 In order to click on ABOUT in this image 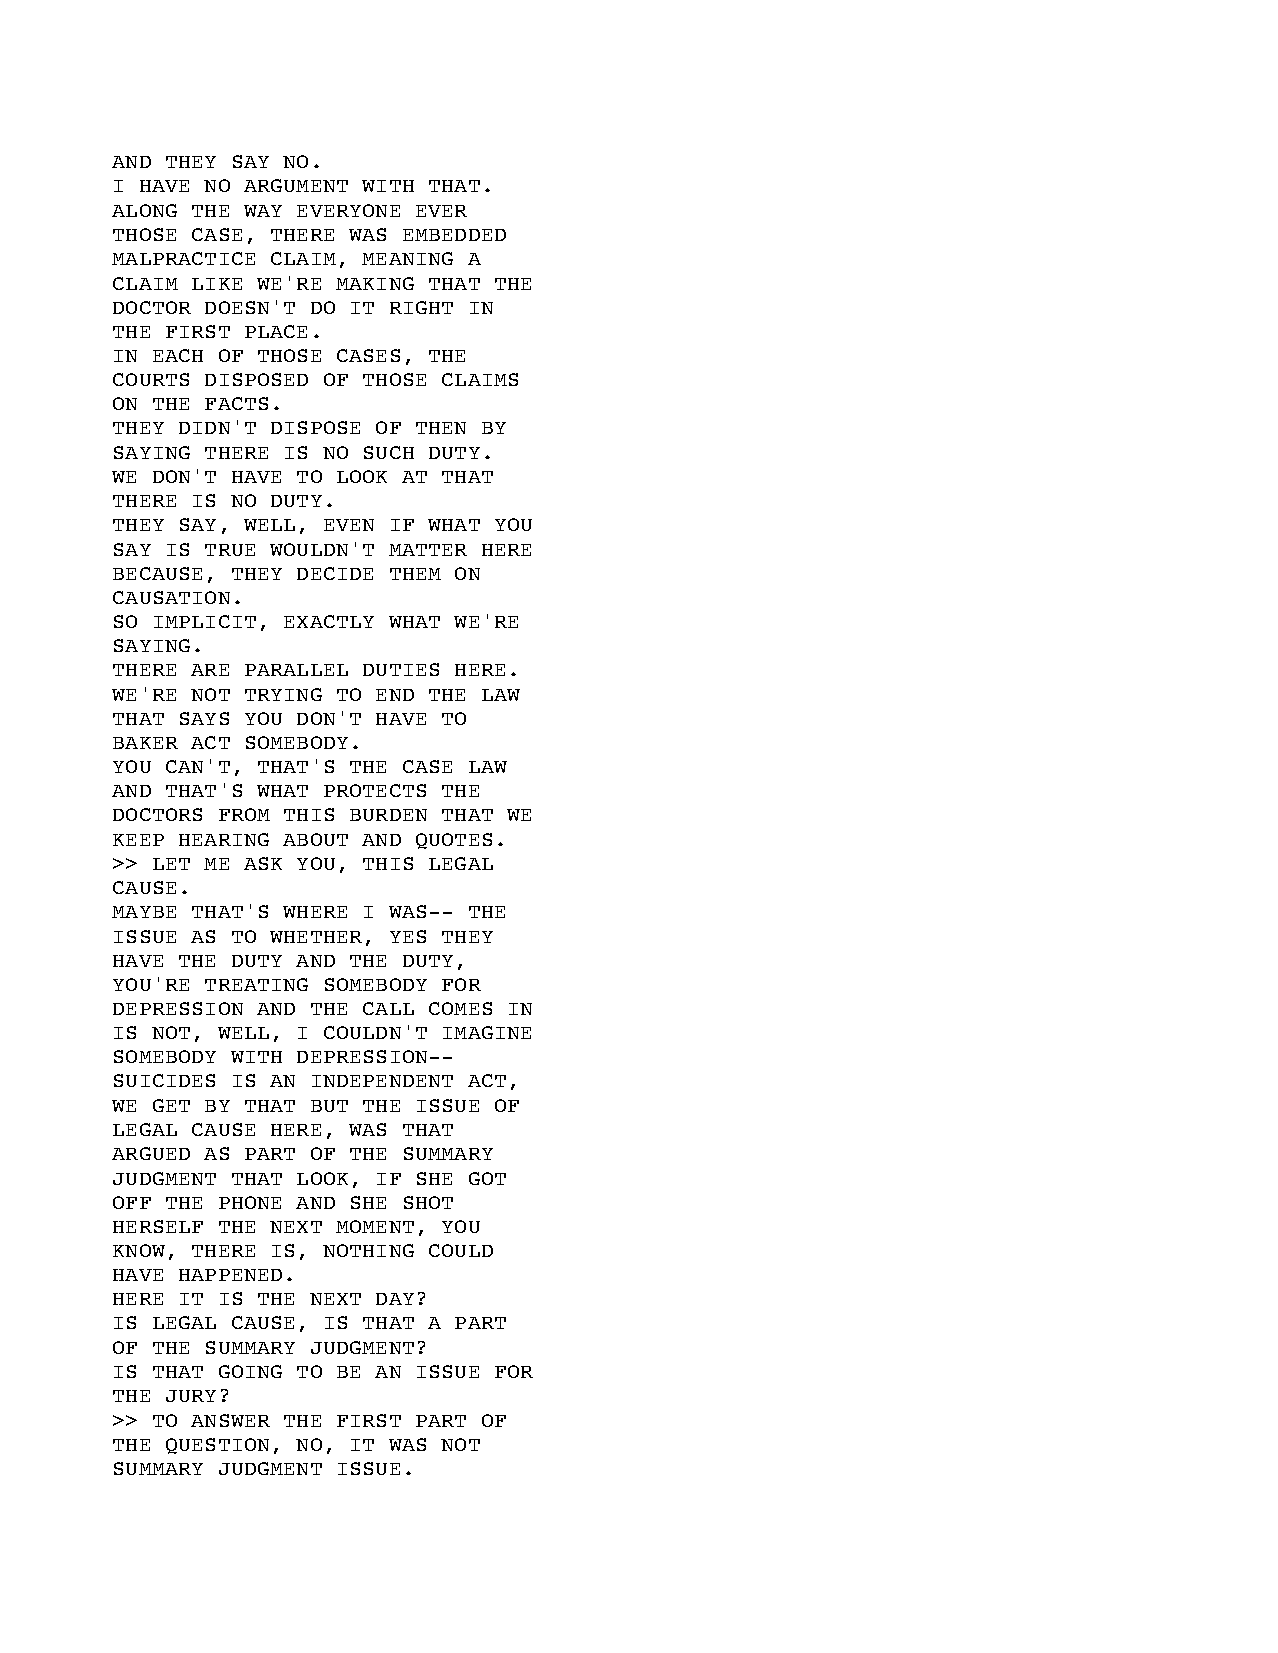, I will do `click(315, 839)`.
